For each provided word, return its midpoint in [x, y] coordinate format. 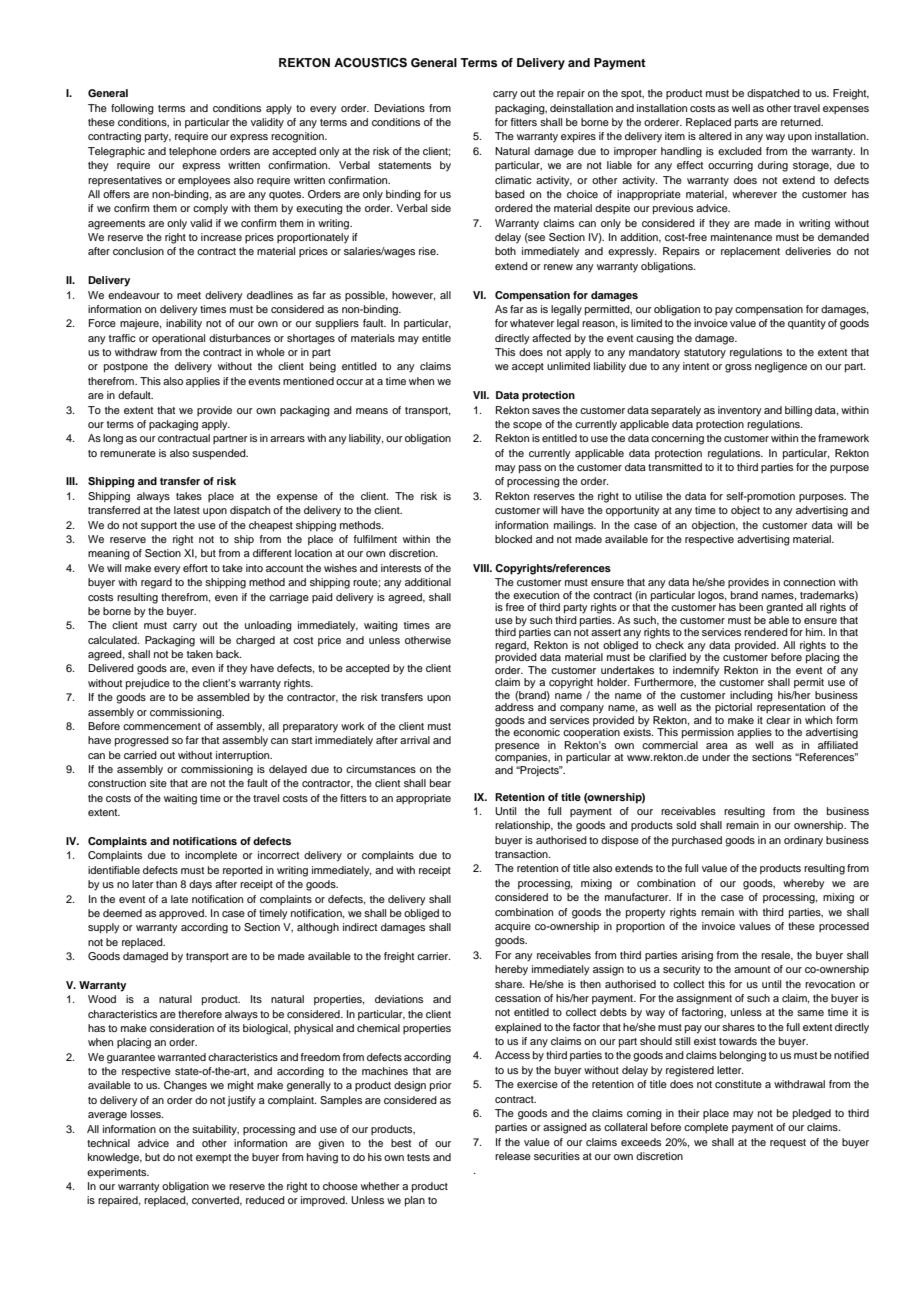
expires [578, 137]
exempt [213, 1158]
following [132, 109]
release [513, 1156]
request [788, 1143]
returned [802, 122]
